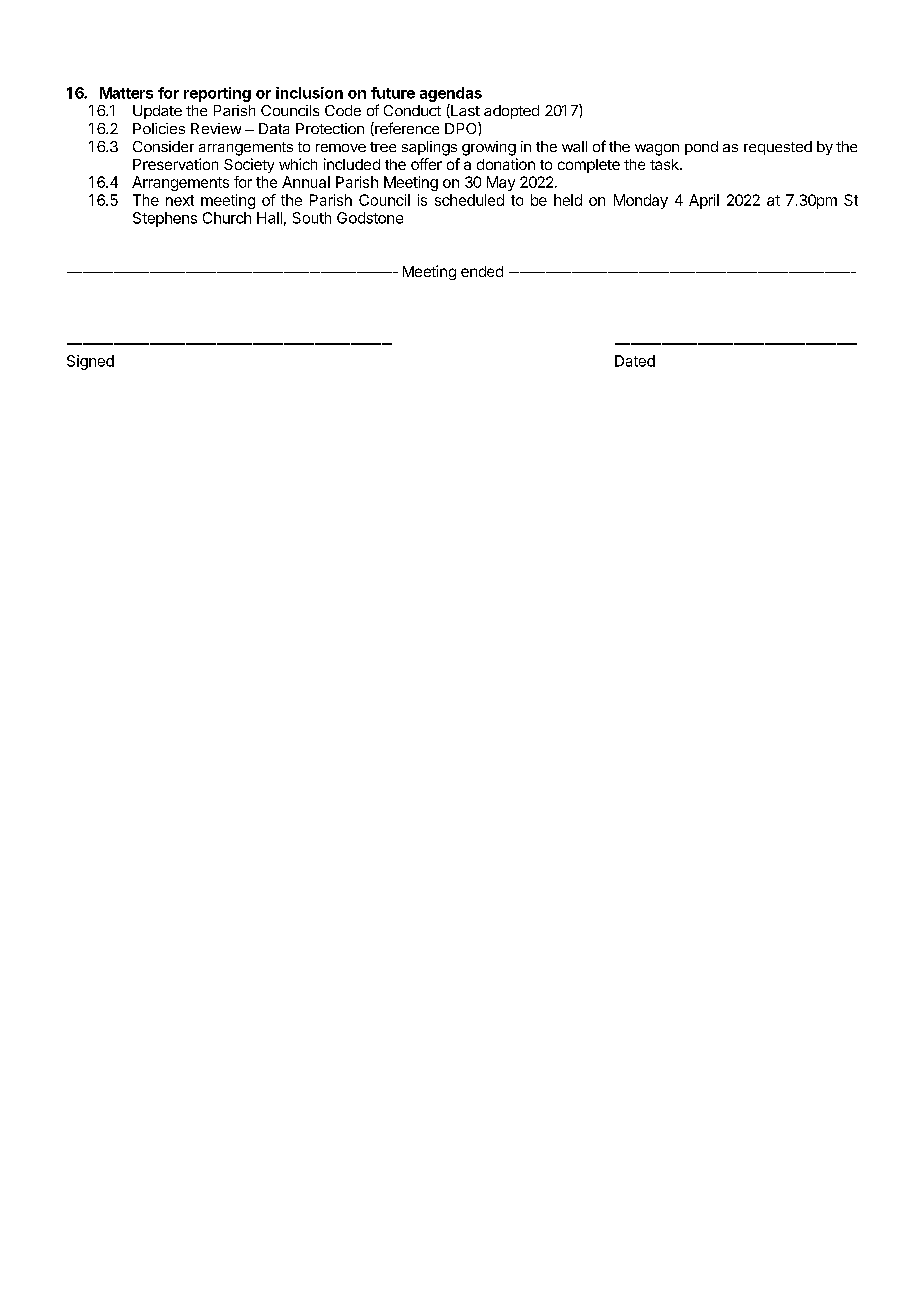 This screenshot has height=1308, width=924. What do you see at coordinates (704, 201) in the screenshot?
I see `April` at bounding box center [704, 201].
